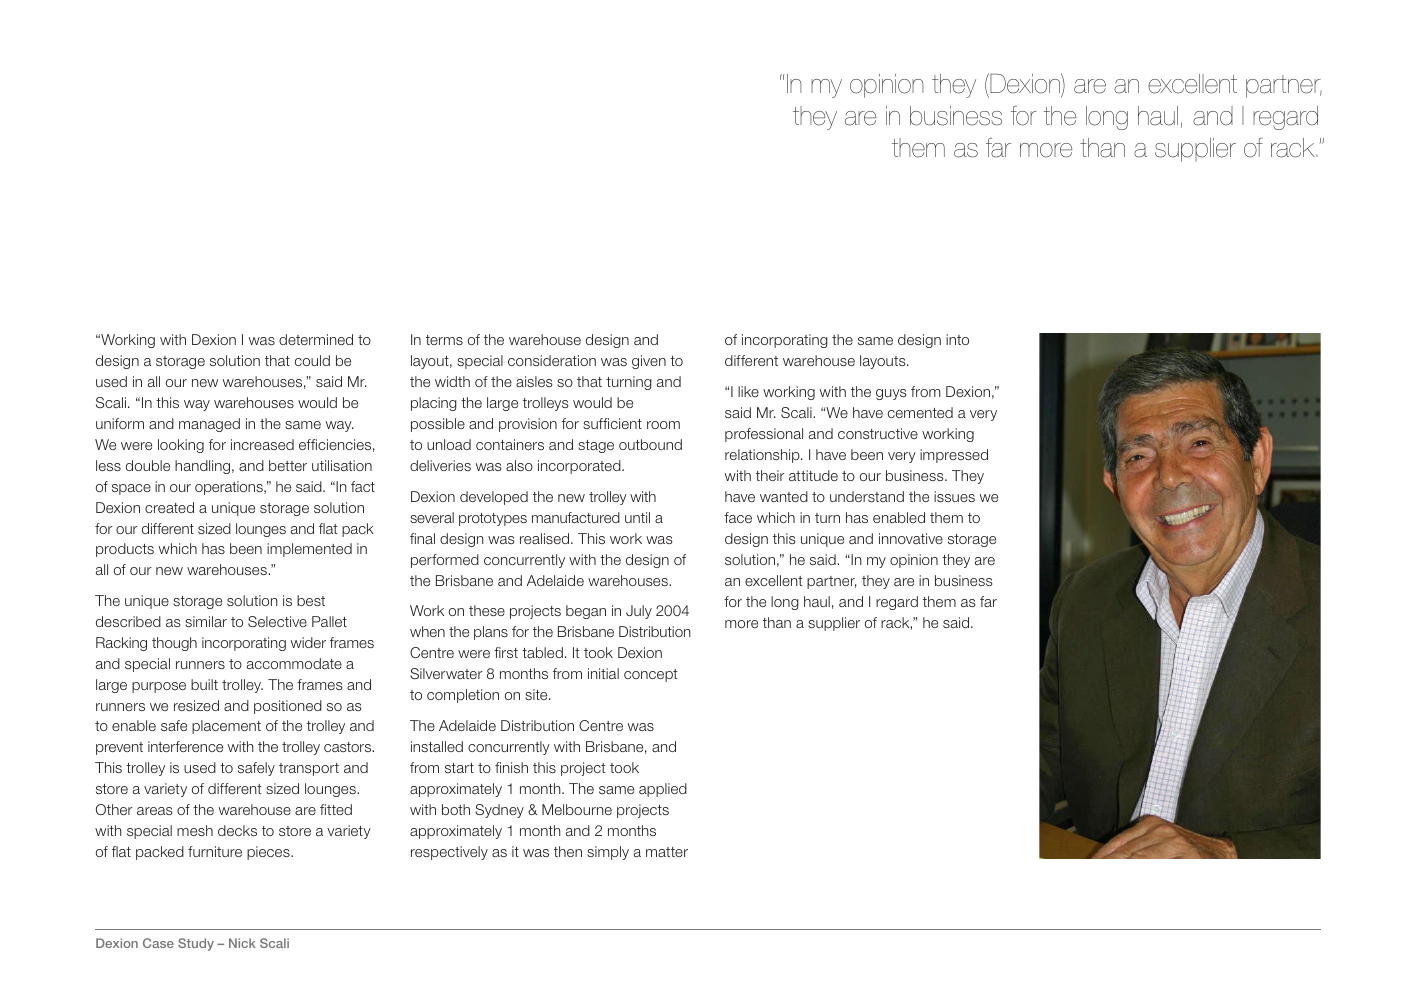 The width and height of the screenshot is (1416, 1001). What do you see at coordinates (155, 811) in the screenshot?
I see `areas` at bounding box center [155, 811].
